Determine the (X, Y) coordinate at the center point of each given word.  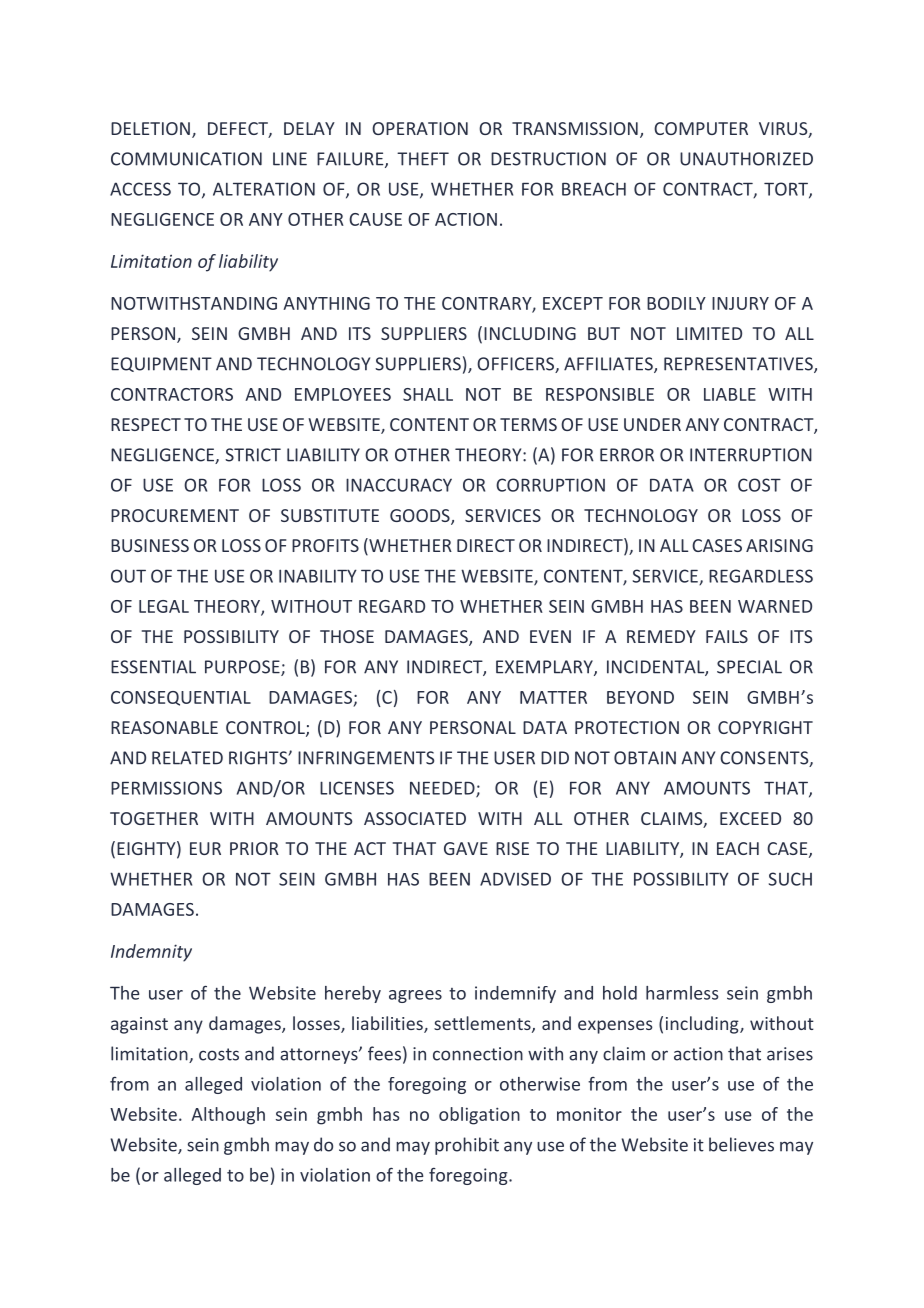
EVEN (550, 636)
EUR (205, 848)
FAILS (727, 636)
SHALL (428, 394)
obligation (479, 1116)
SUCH (790, 879)
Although (228, 1116)
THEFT (423, 159)
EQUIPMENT (161, 364)
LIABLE (730, 394)
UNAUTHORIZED (746, 159)
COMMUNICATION (186, 159)
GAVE (466, 848)
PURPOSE (243, 668)
